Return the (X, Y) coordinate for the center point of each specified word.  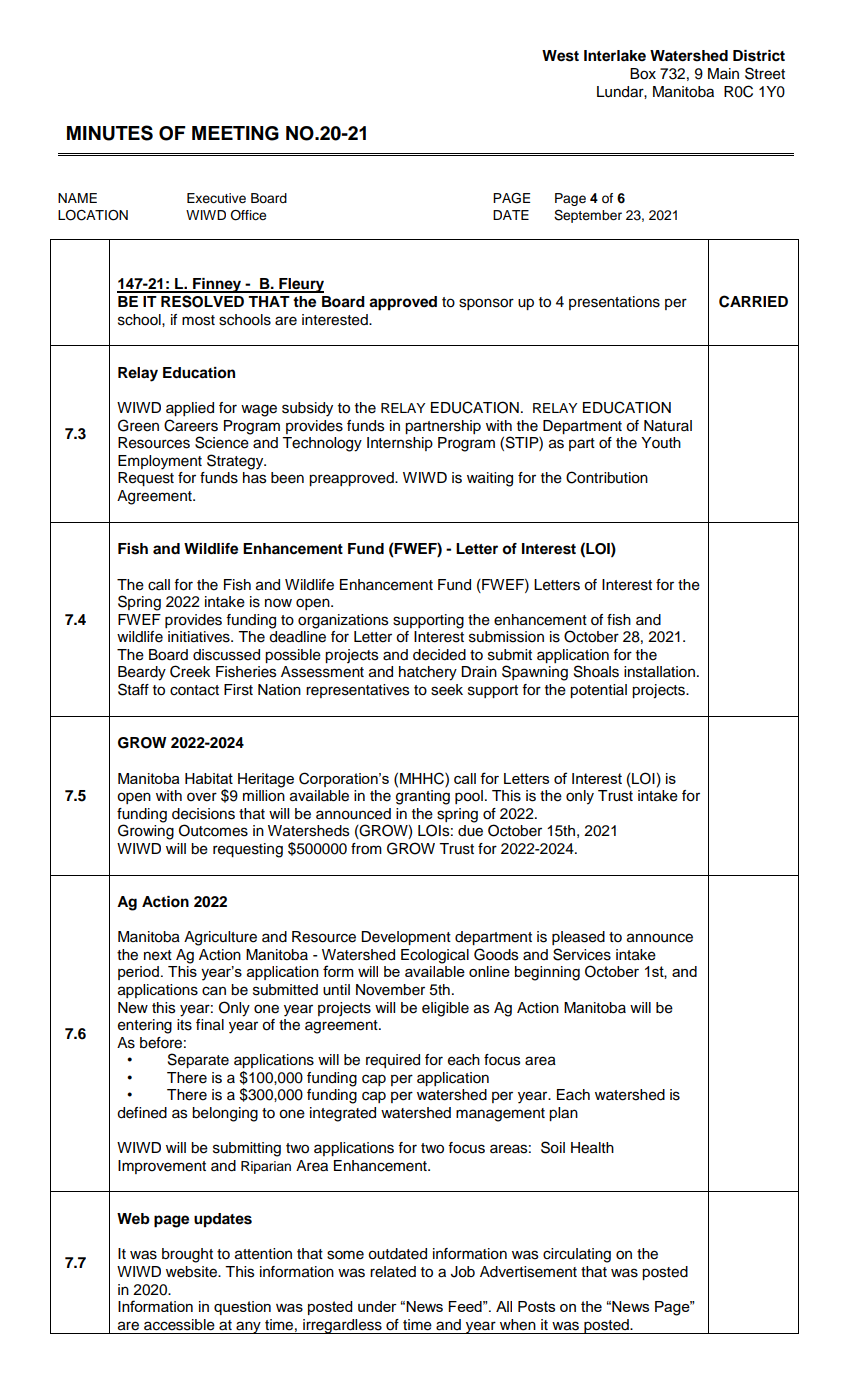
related (393, 1272)
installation (659, 672)
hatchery (428, 673)
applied (190, 409)
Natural (668, 426)
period (138, 973)
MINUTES (110, 133)
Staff (133, 689)
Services (582, 954)
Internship (400, 444)
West (560, 56)
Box (643, 74)
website (192, 1272)
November (390, 990)
